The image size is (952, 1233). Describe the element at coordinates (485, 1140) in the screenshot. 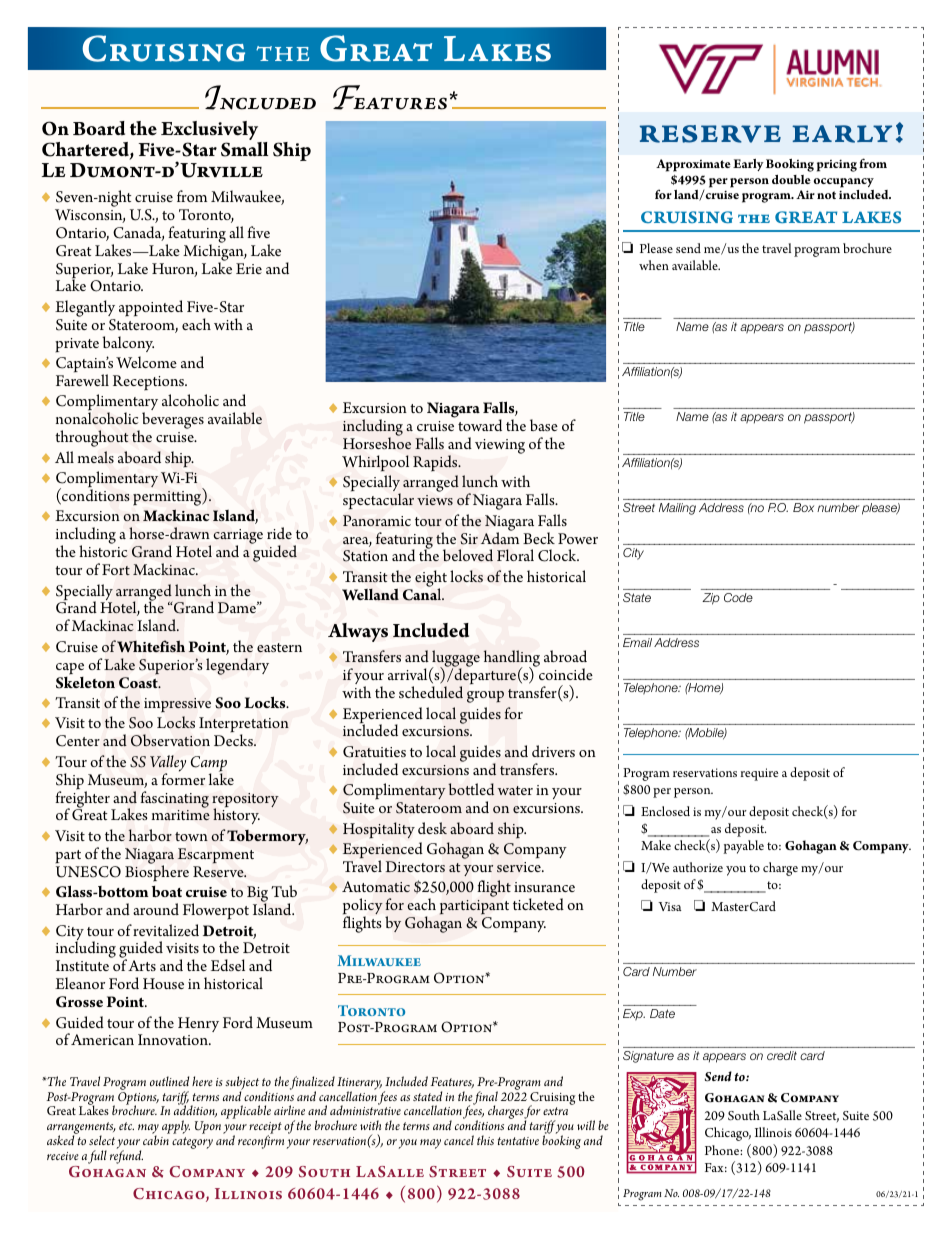

I see `this` at that location.
